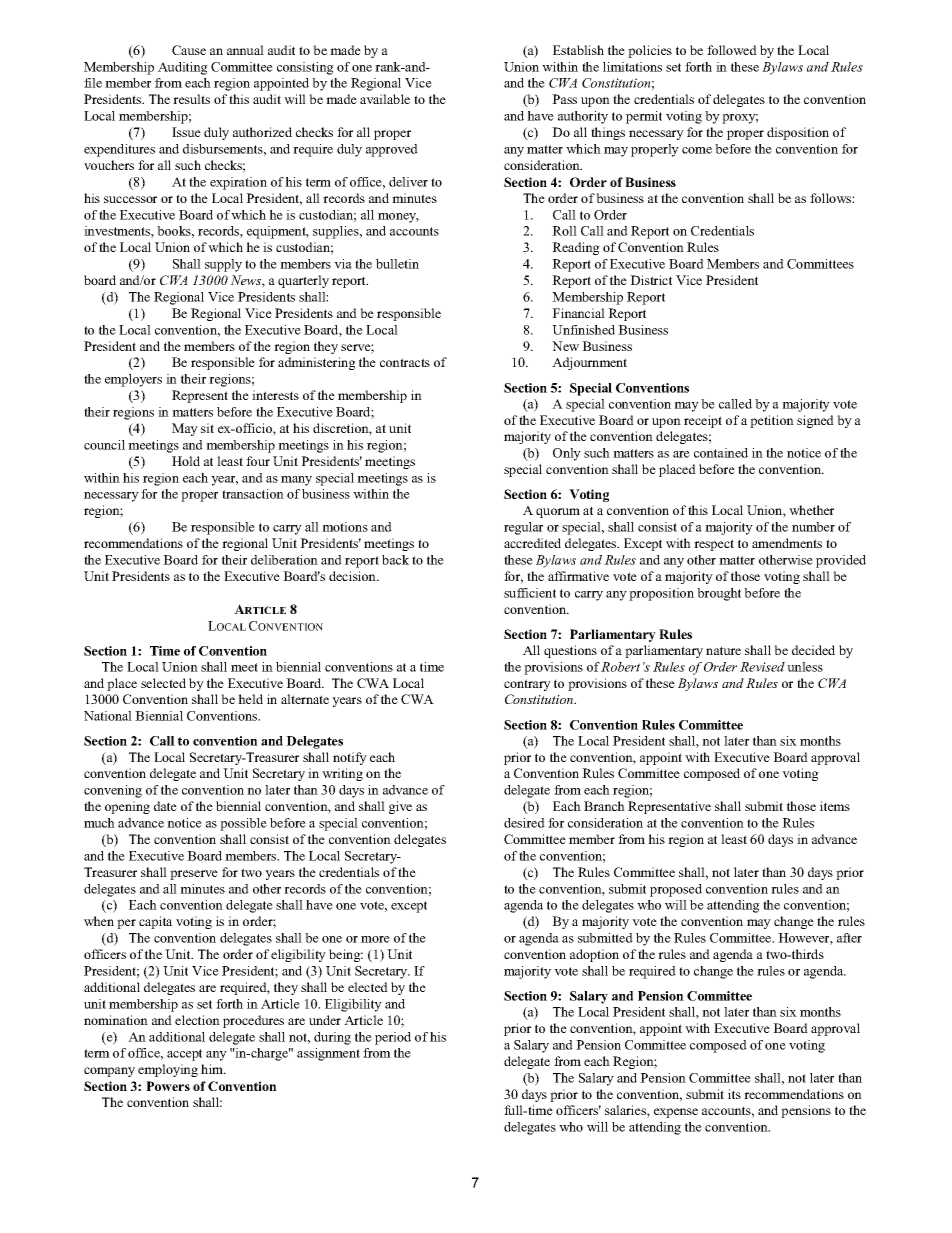 This image has width=952, height=1233. Describe the element at coordinates (530, 593) in the image. I see `sufficient` at that location.
